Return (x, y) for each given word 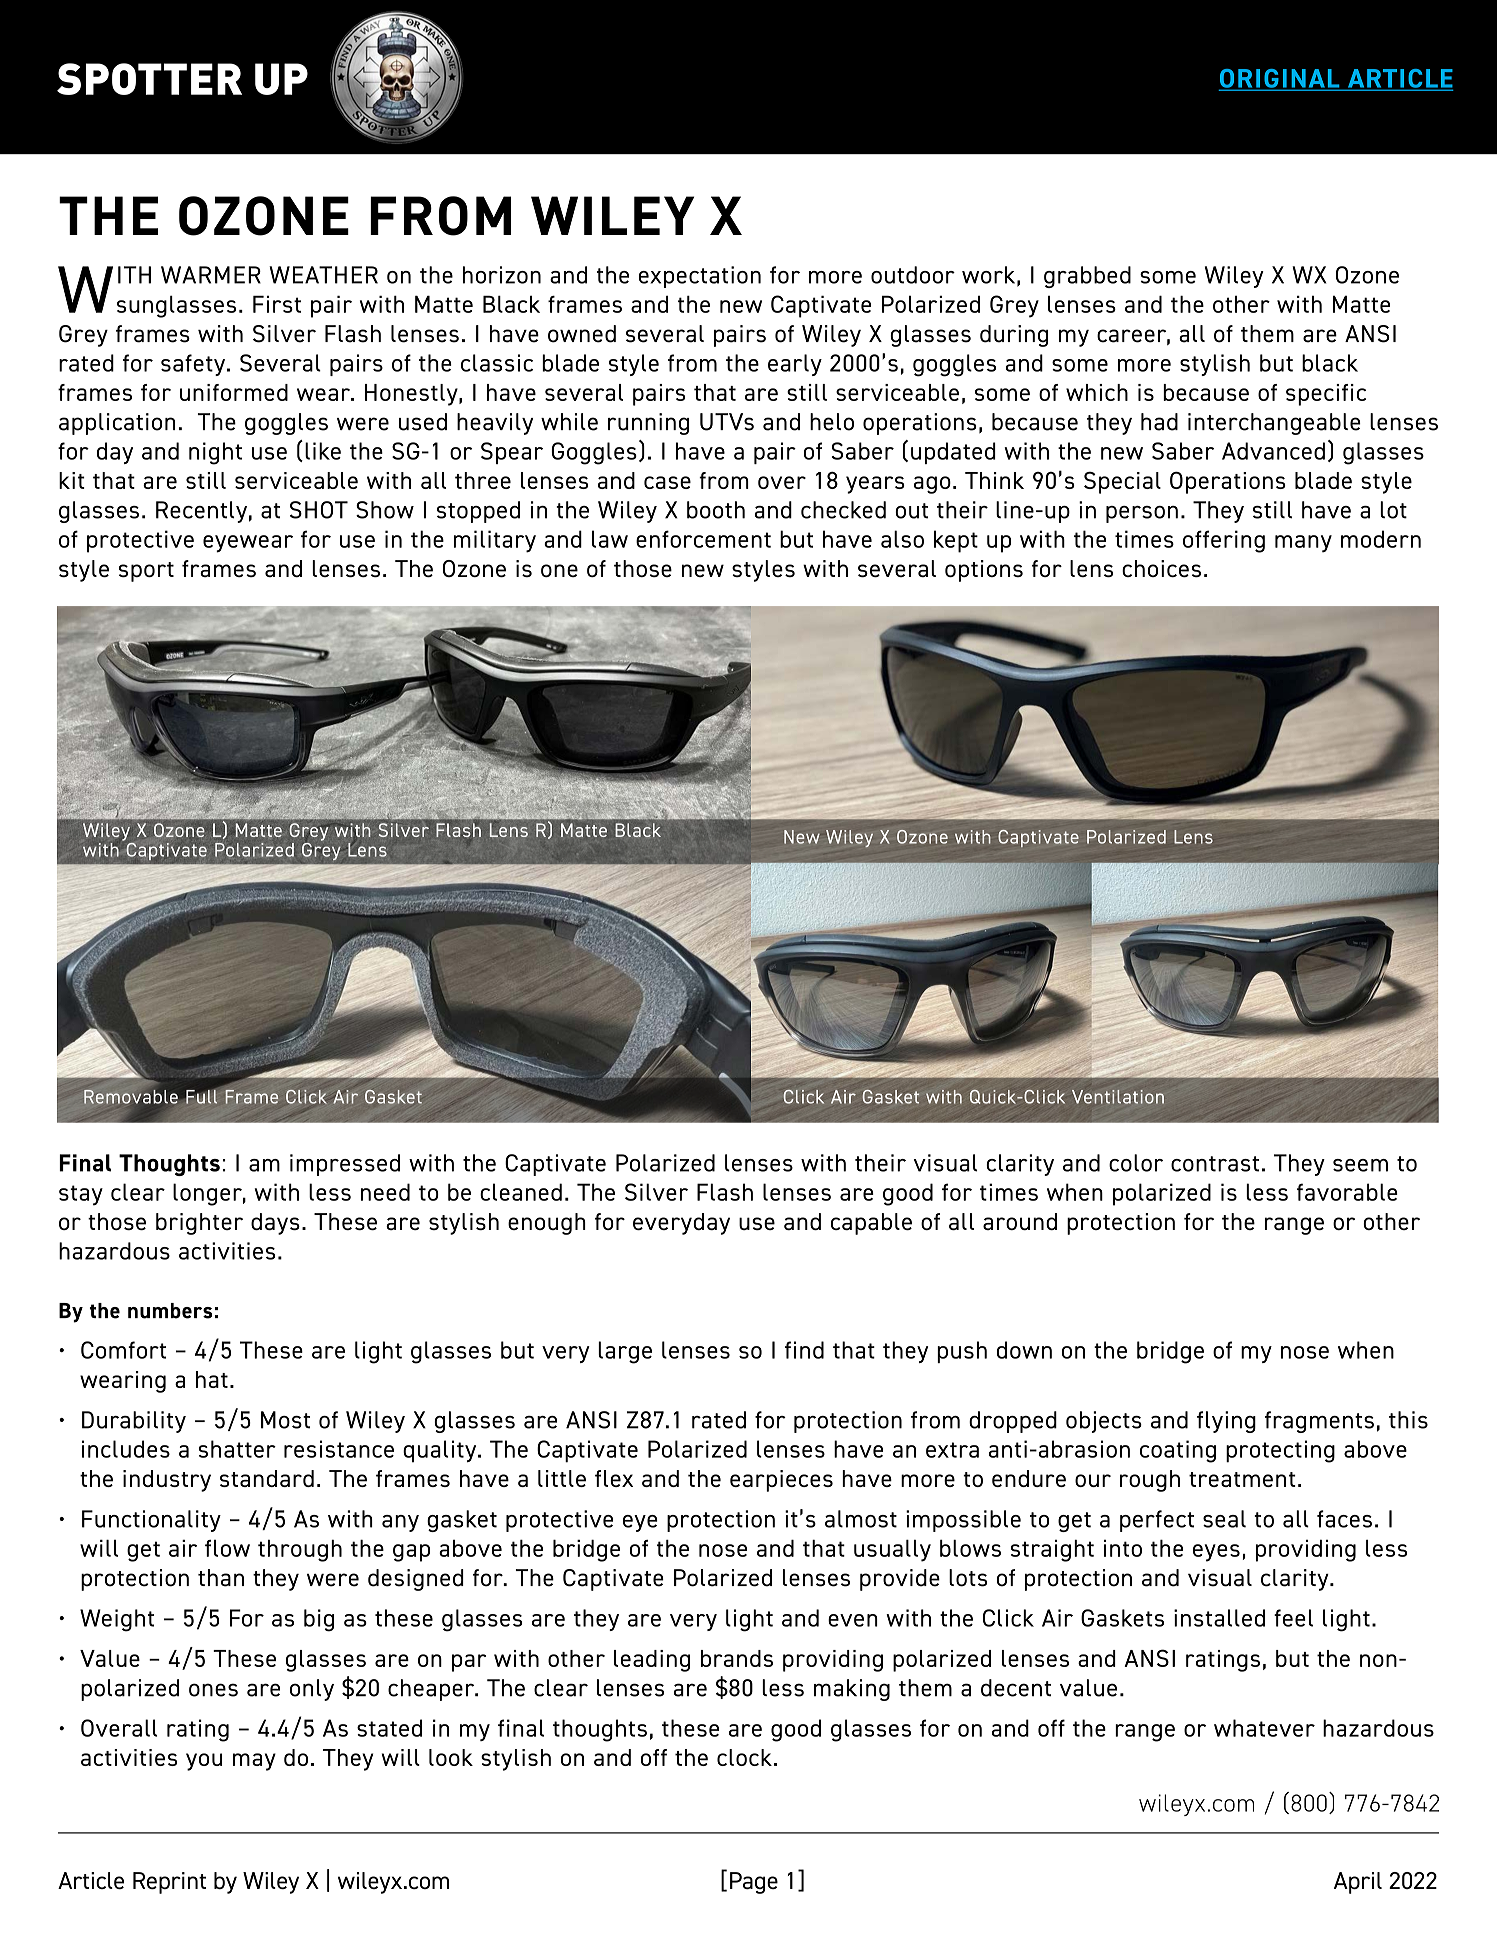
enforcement (703, 539)
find (804, 1350)
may (254, 1762)
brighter (199, 1224)
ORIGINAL (1280, 79)
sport (146, 572)
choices (1161, 568)
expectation (700, 277)
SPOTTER (149, 79)
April (1358, 1883)
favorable (1347, 1192)
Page (754, 1883)
